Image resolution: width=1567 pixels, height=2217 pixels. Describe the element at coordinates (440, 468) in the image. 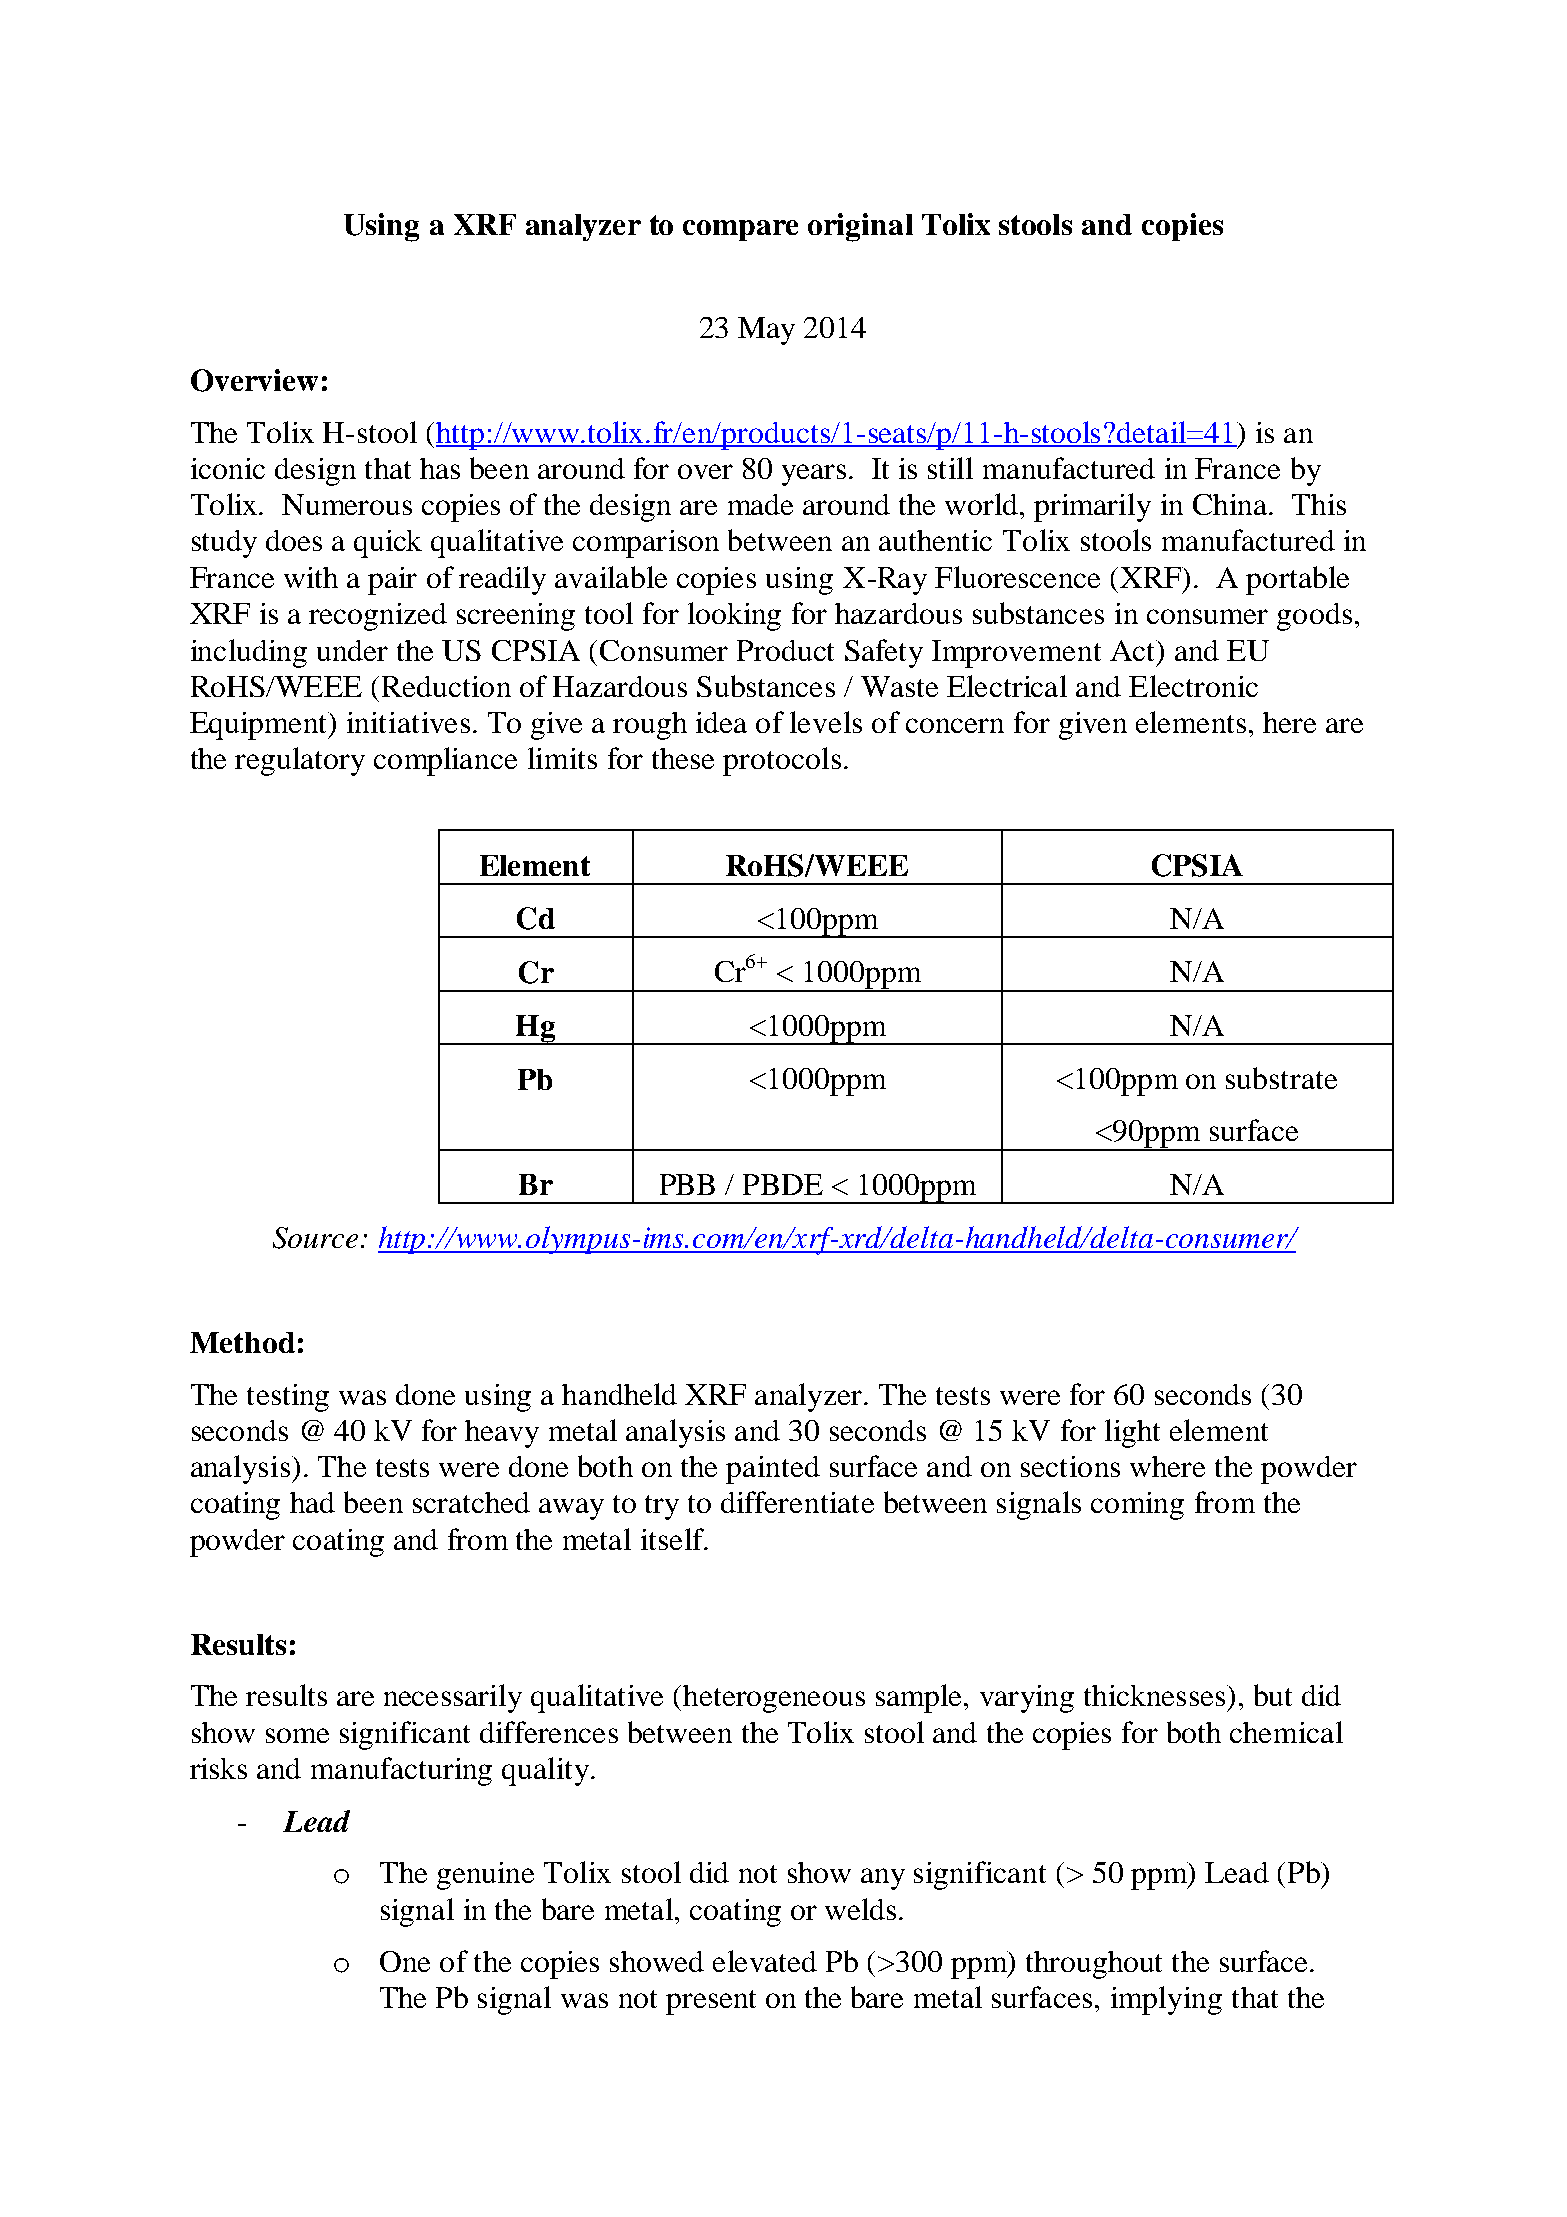

I see `has` at that location.
